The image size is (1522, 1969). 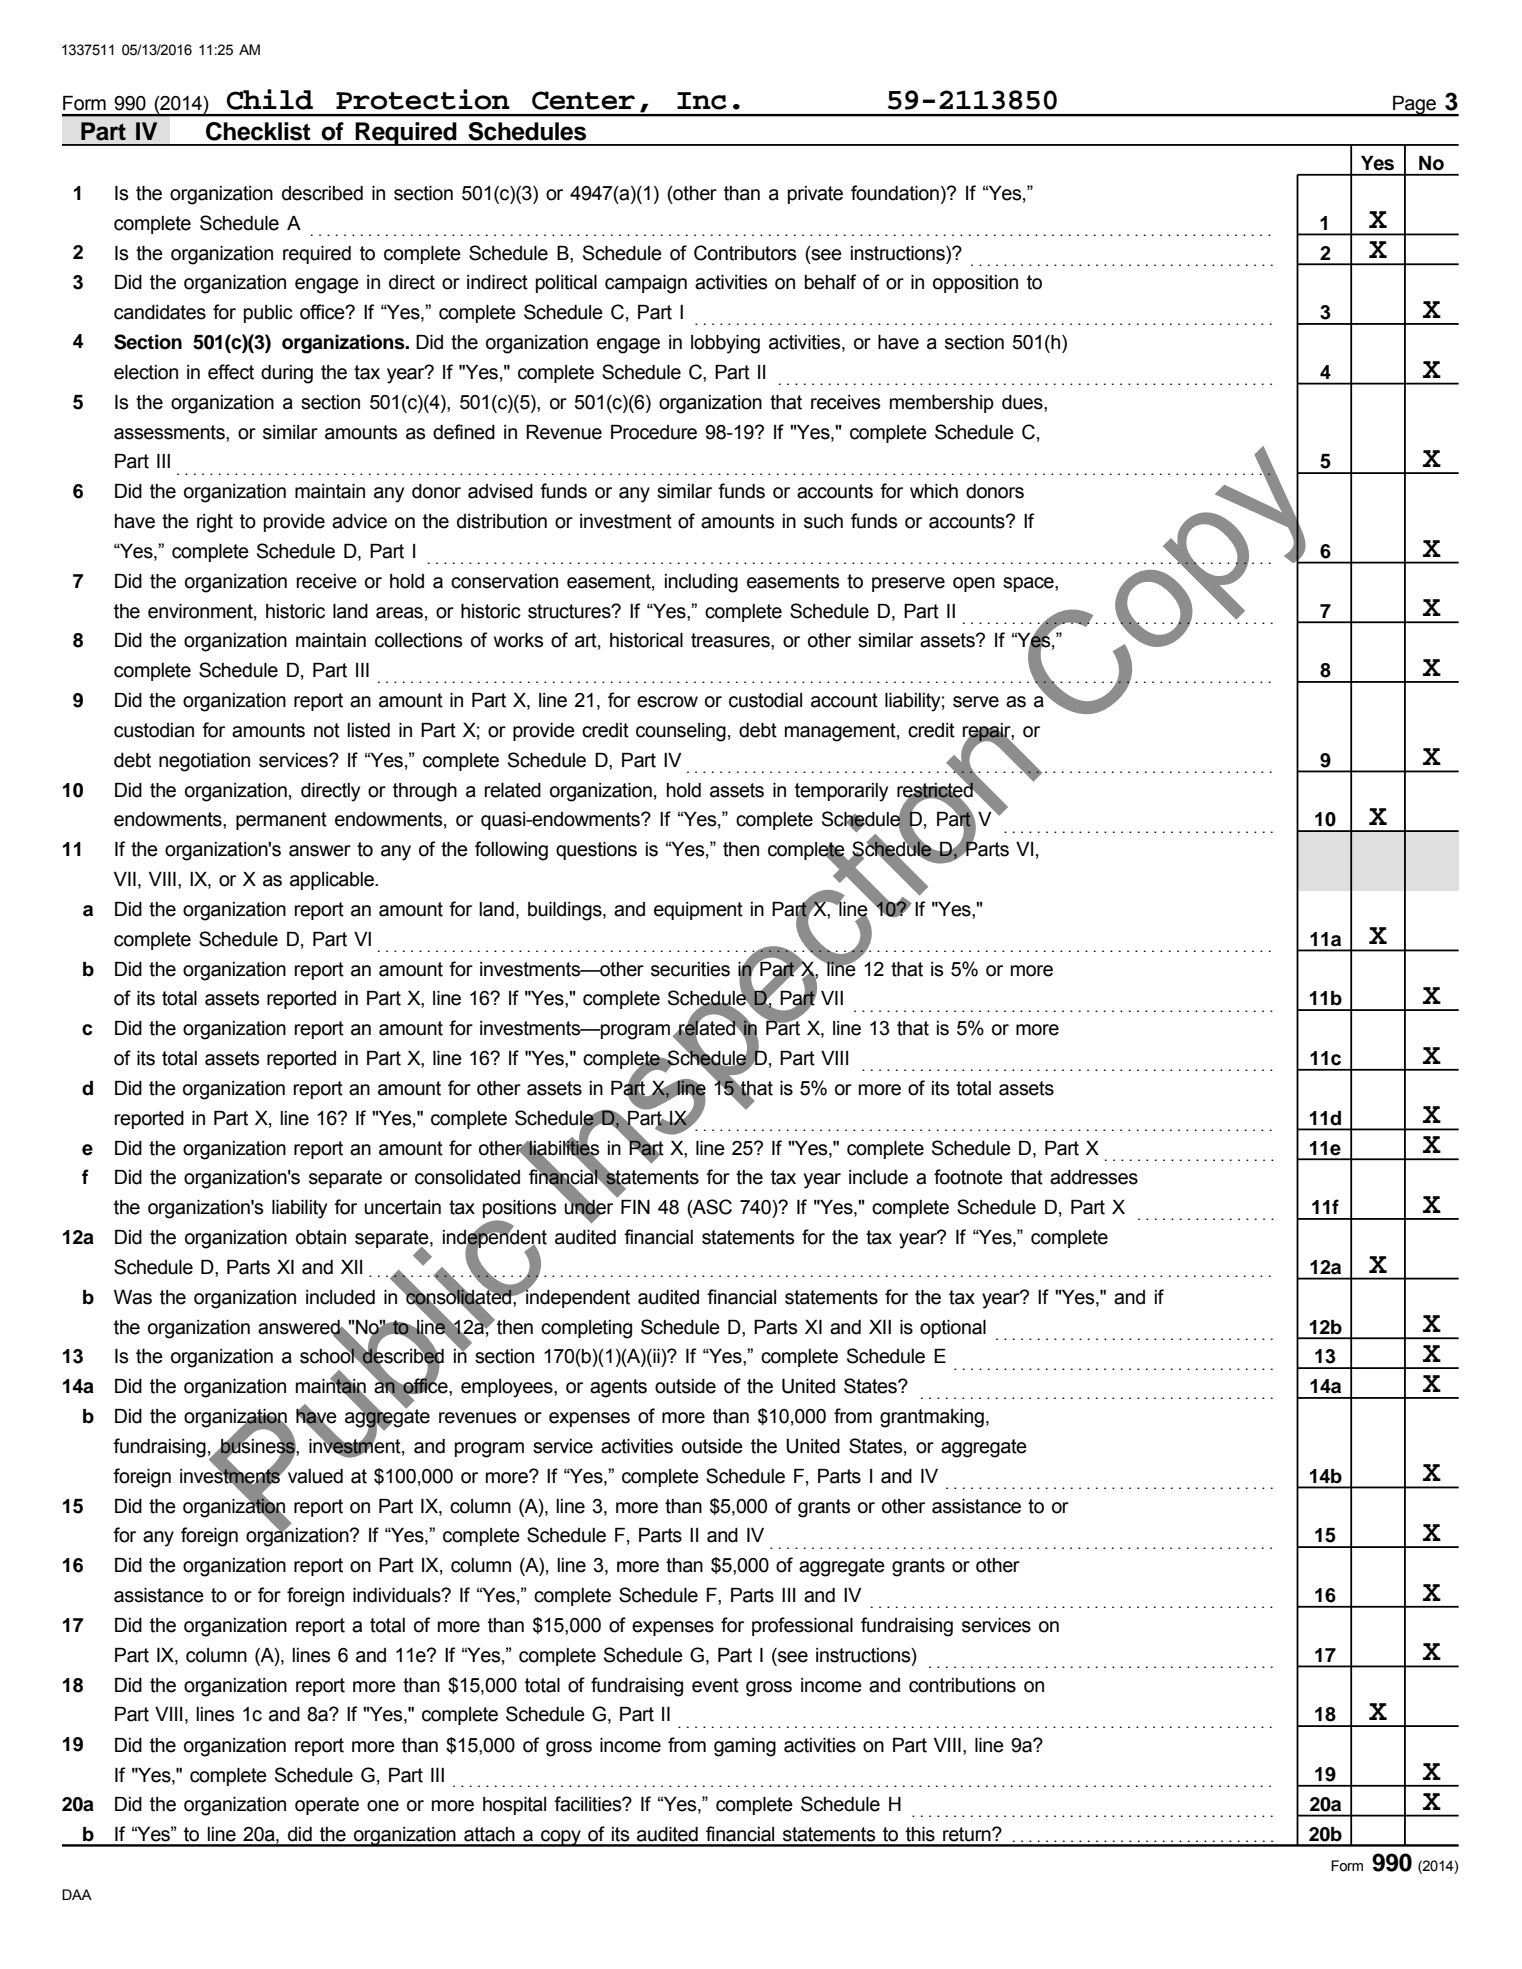 What do you see at coordinates (815, 195) in the document?
I see `private` at bounding box center [815, 195].
